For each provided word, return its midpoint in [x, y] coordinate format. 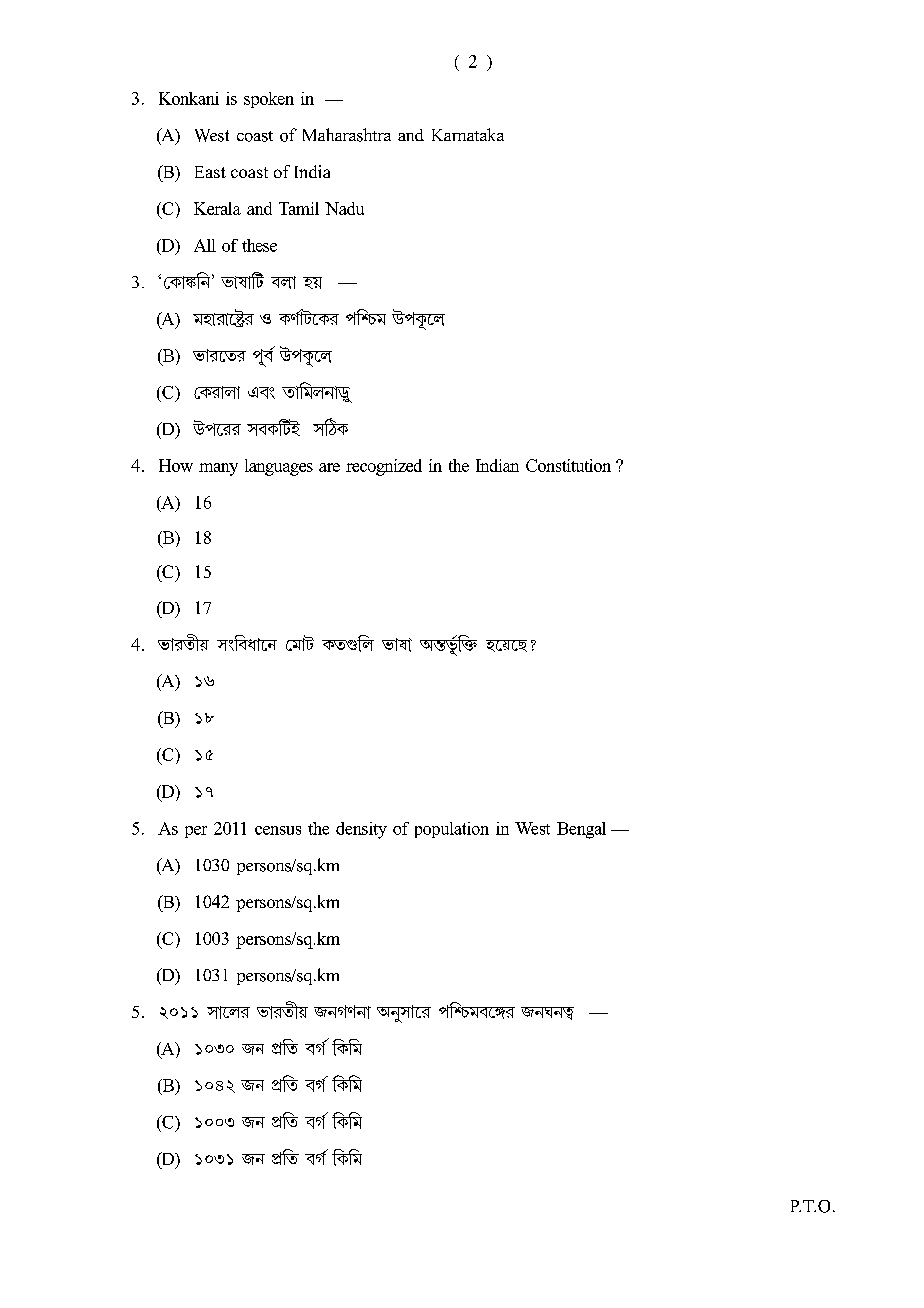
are [329, 467]
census [278, 830]
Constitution [568, 465]
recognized [384, 467]
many [218, 469]
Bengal [581, 830]
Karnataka [468, 134]
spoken [269, 100]
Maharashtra [347, 135]
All [205, 245]
